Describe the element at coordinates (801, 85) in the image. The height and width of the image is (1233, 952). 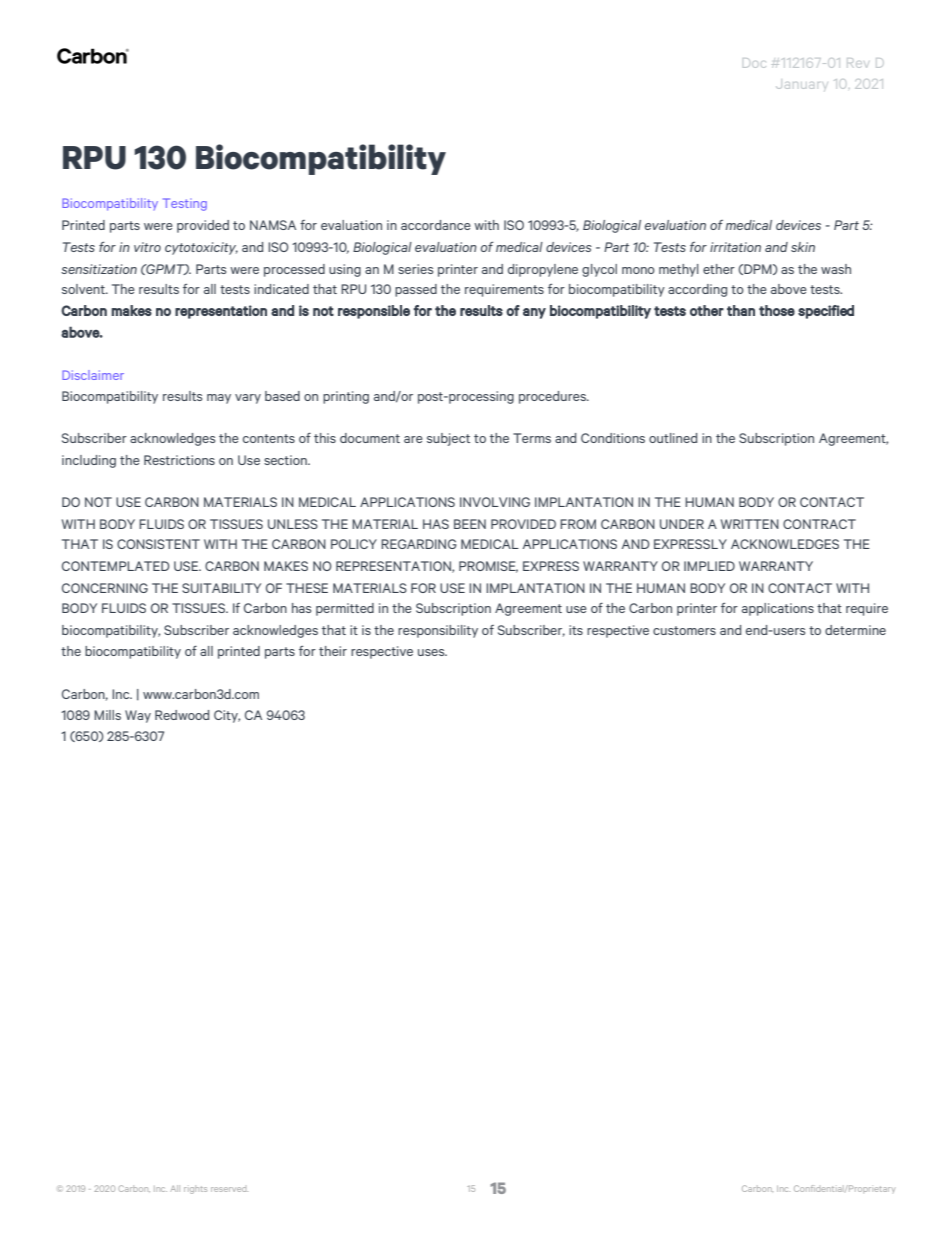
I see `January` at that location.
